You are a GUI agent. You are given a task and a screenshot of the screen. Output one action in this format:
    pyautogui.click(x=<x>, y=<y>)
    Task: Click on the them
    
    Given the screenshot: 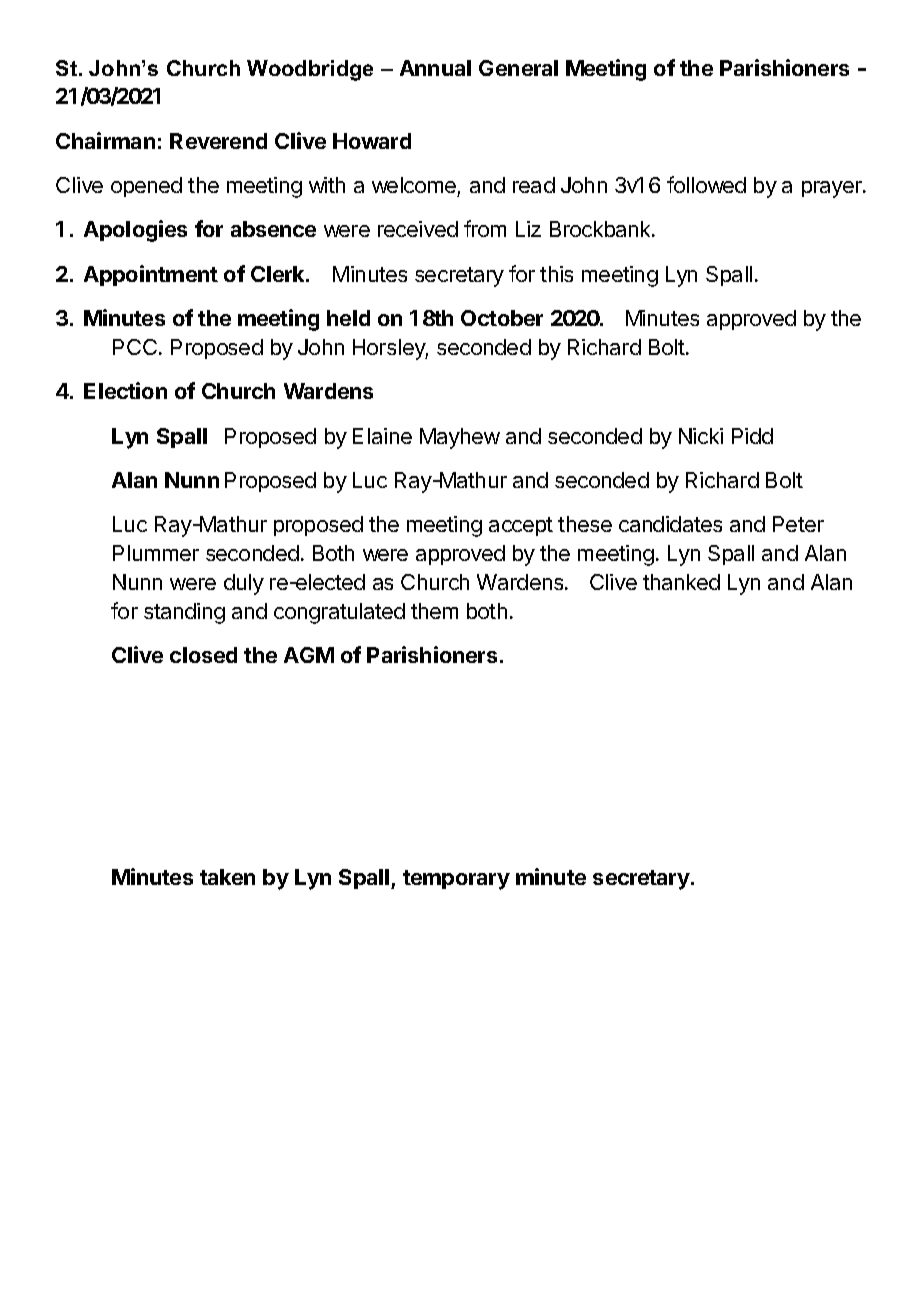 What is the action you would take?
    pyautogui.click(x=434, y=611)
